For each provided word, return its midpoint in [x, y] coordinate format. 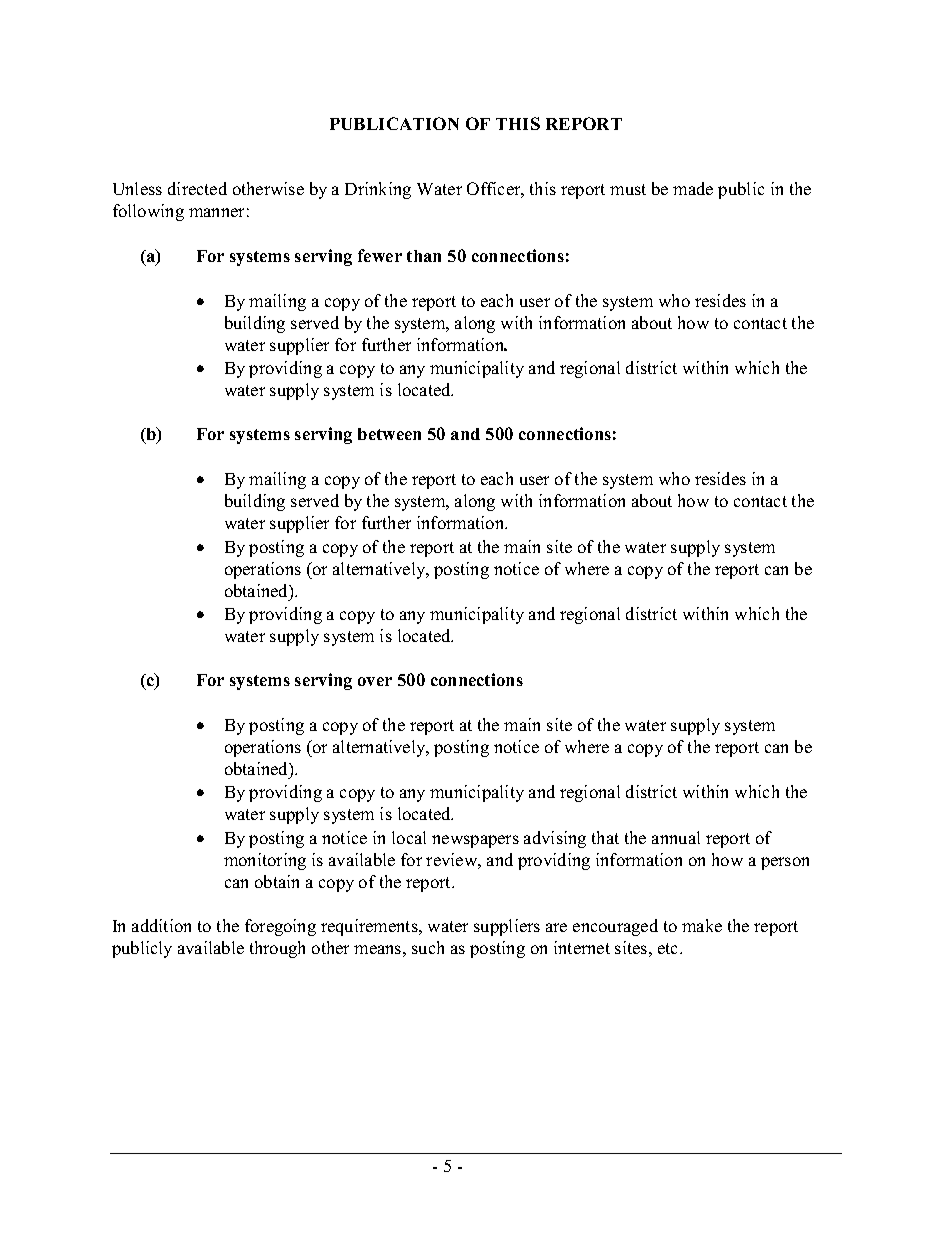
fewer [380, 255]
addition [161, 925]
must [628, 189]
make [702, 925]
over [375, 681]
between [389, 434]
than [424, 256]
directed [197, 188]
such [428, 947]
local [409, 837]
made [693, 188]
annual [676, 837]
